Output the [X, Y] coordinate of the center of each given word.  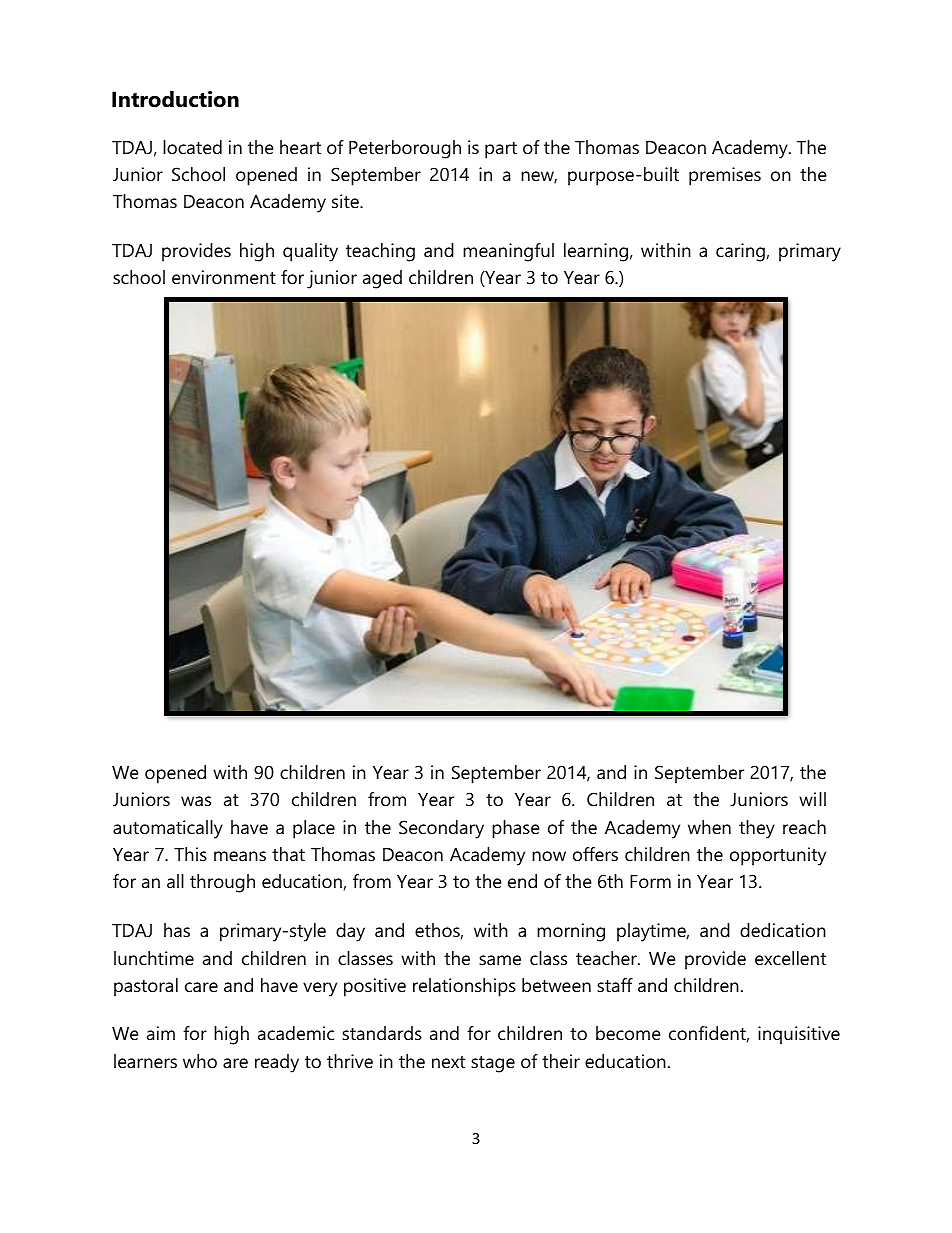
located [192, 147]
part [501, 150]
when [709, 827]
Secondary [441, 829]
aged [382, 279]
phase [516, 829]
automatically [168, 829]
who [200, 1061]
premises [725, 176]
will [812, 799]
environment [224, 277]
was [196, 801]
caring [740, 252]
